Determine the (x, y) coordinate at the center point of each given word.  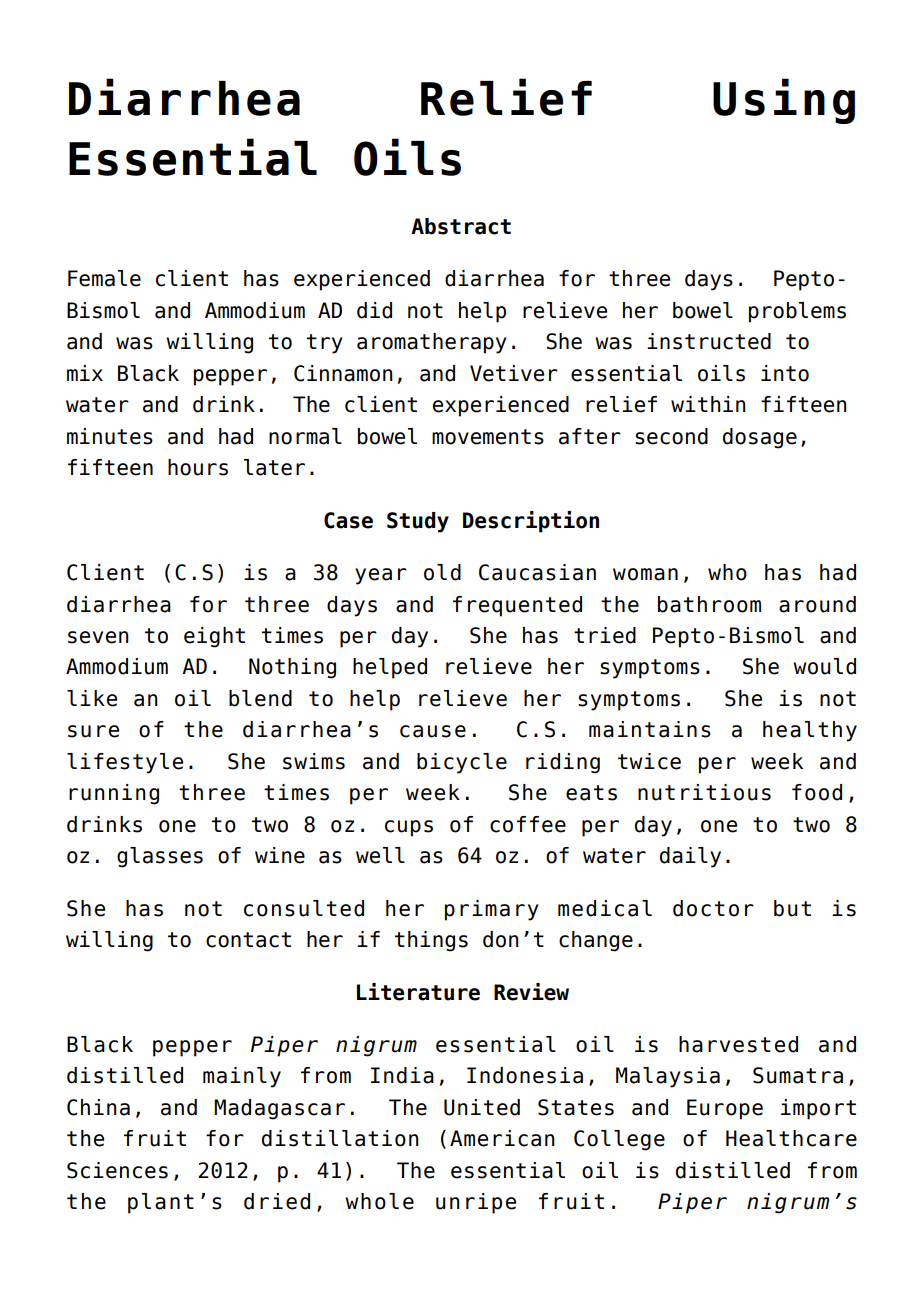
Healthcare (791, 1138)
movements (488, 437)
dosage (760, 438)
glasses (160, 857)
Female (104, 278)
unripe (476, 1203)
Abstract (461, 226)
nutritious (704, 792)
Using (784, 101)
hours (198, 467)
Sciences (117, 1170)
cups (409, 828)
